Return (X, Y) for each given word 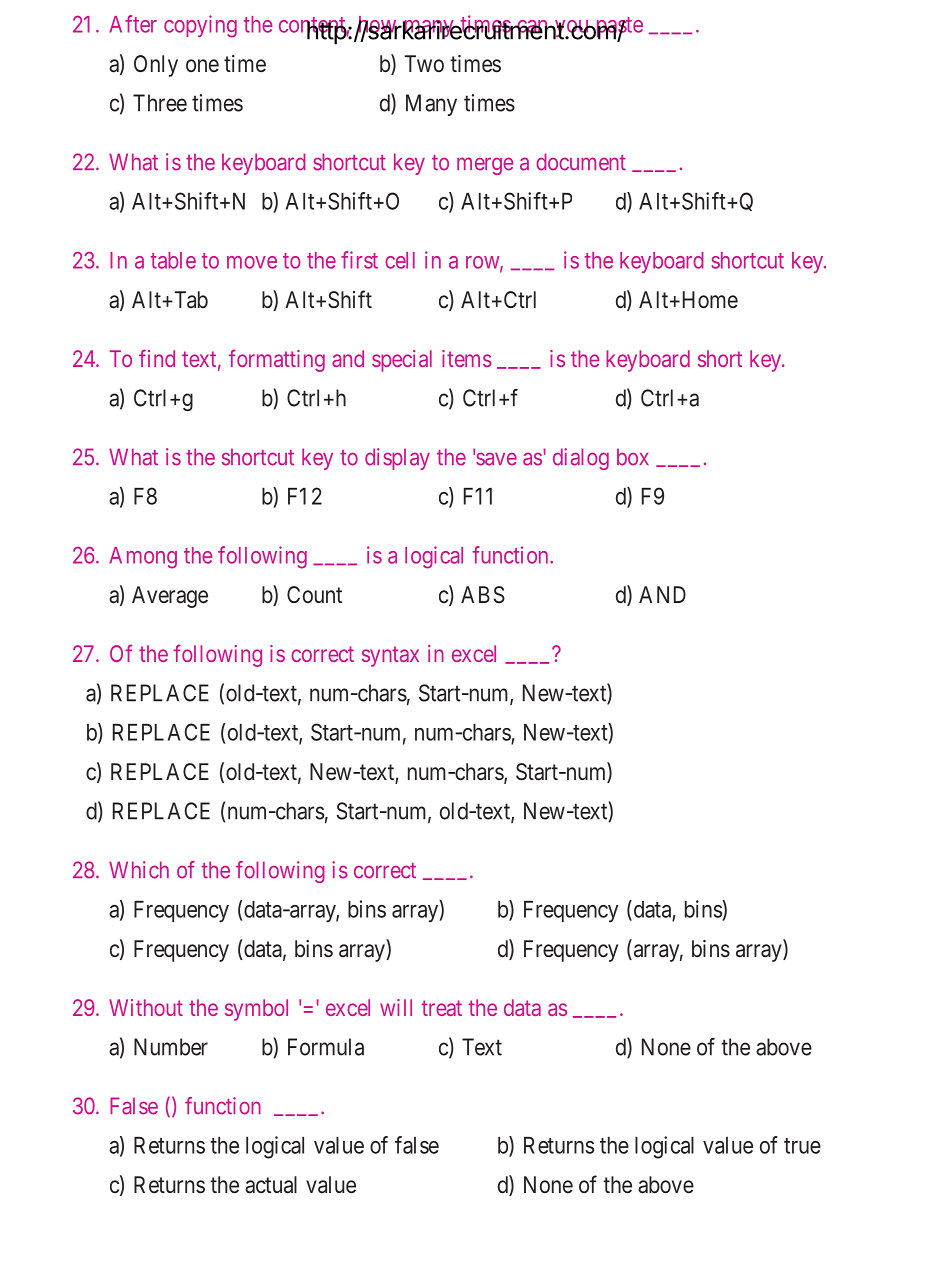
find (157, 358)
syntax (390, 656)
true (802, 1146)
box (633, 457)
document (581, 162)
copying (200, 26)
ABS (483, 595)
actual (271, 1185)
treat (442, 1008)
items (467, 358)
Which (139, 870)
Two (424, 63)
